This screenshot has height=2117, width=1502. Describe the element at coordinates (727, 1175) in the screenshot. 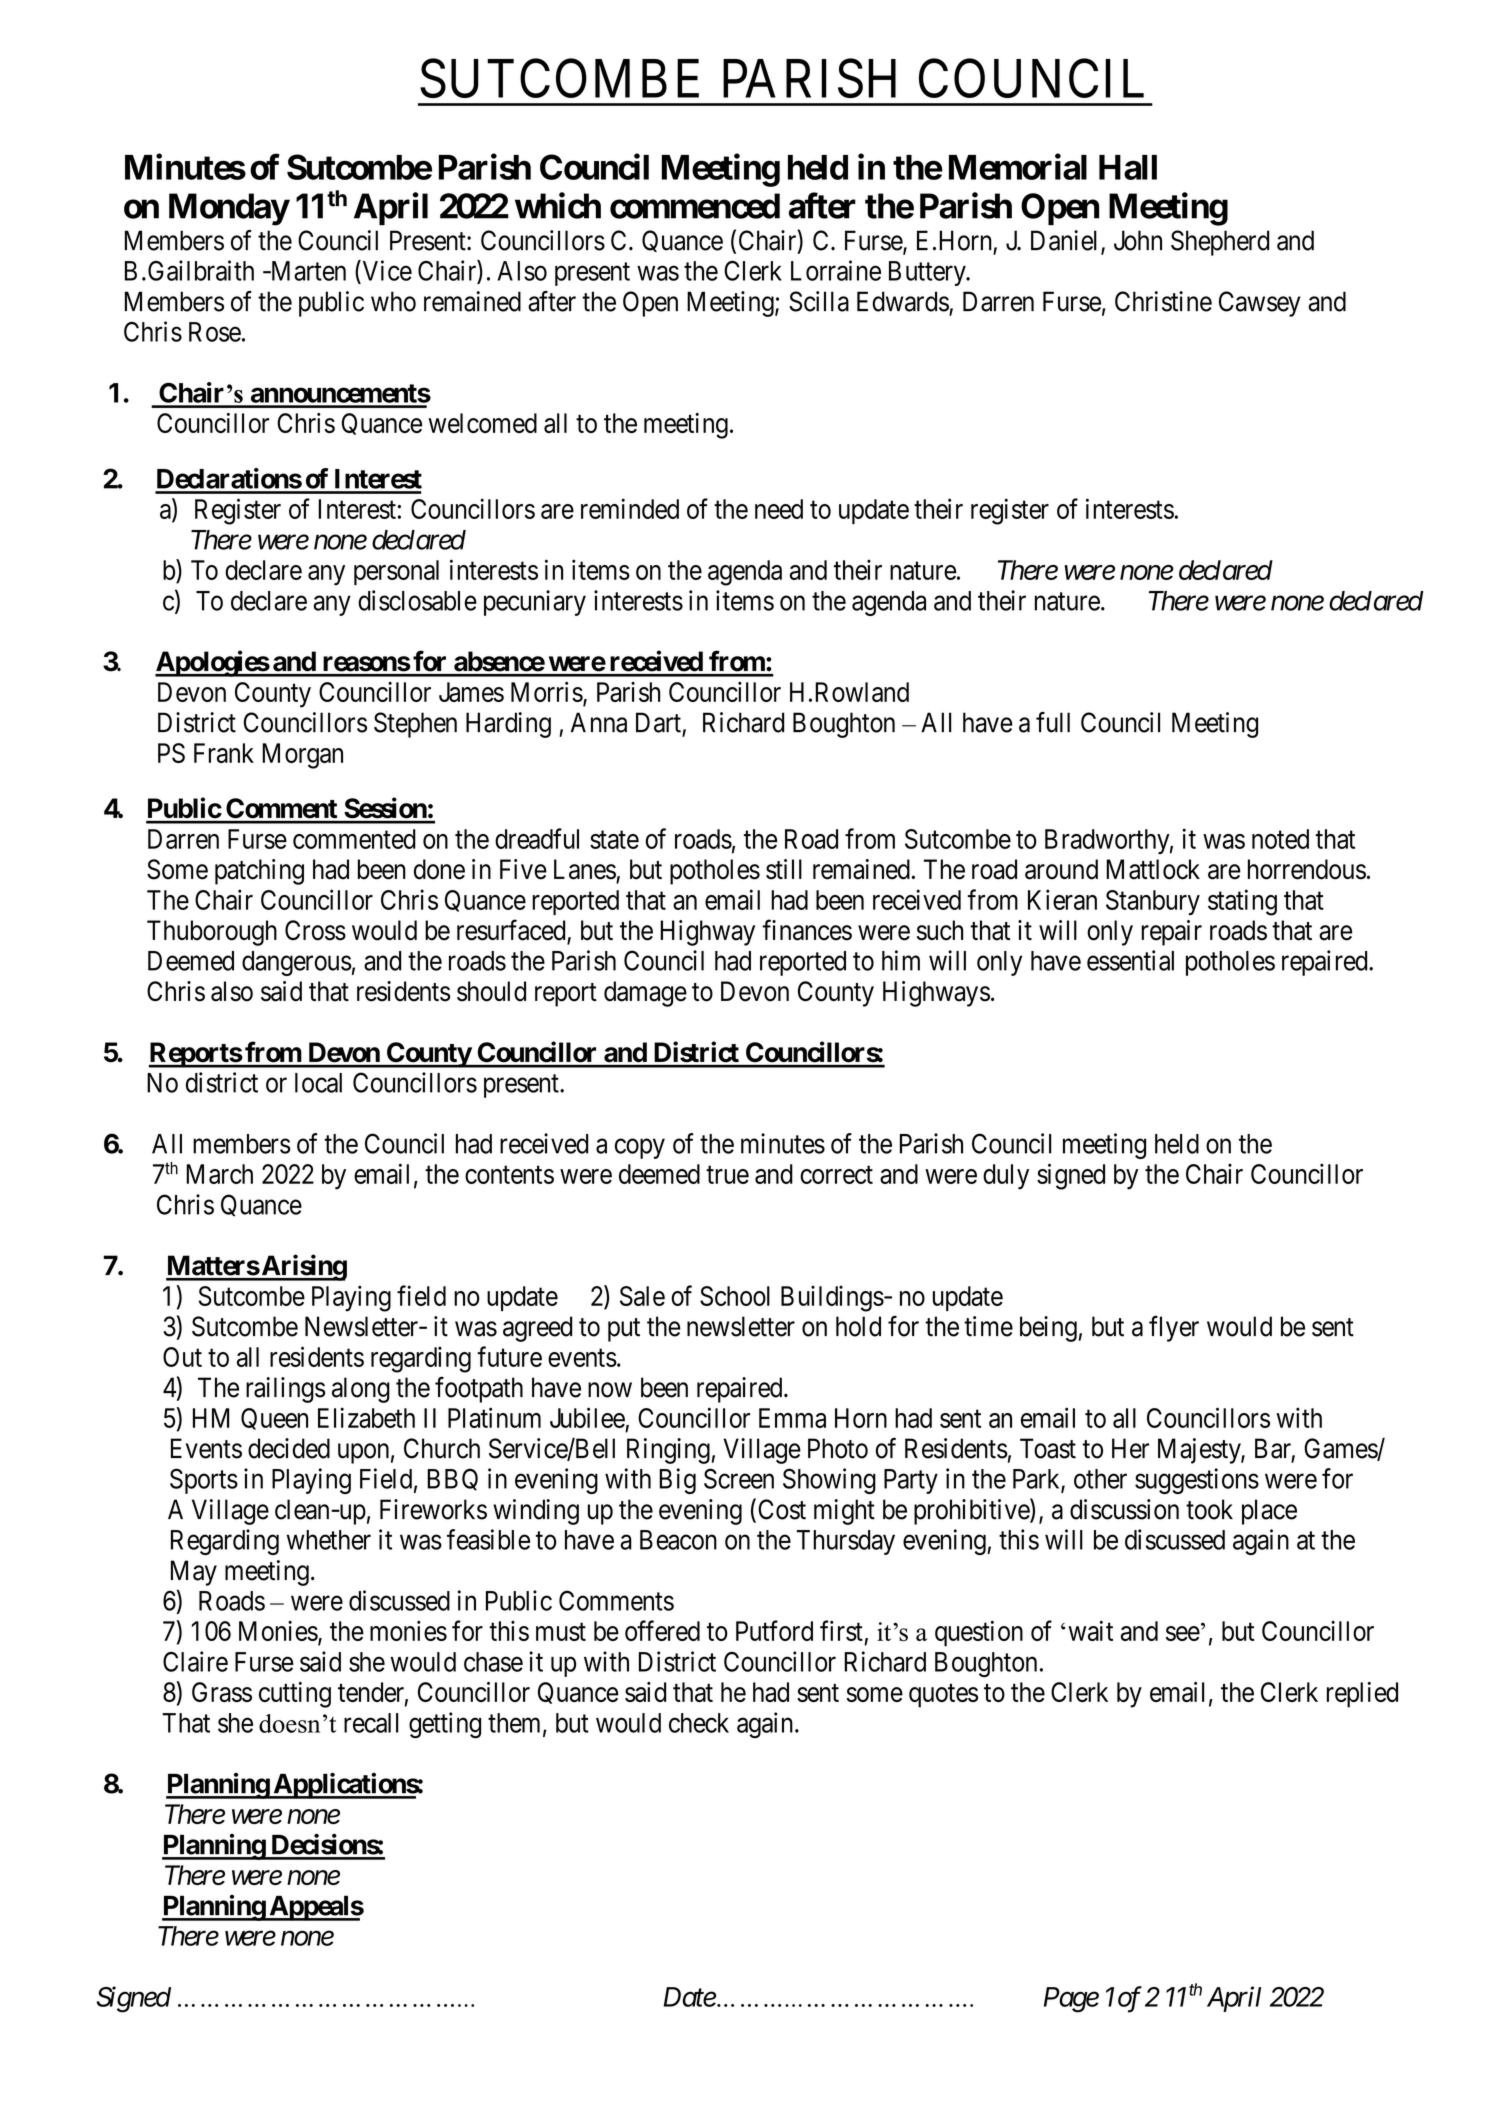

I see `true` at that location.
